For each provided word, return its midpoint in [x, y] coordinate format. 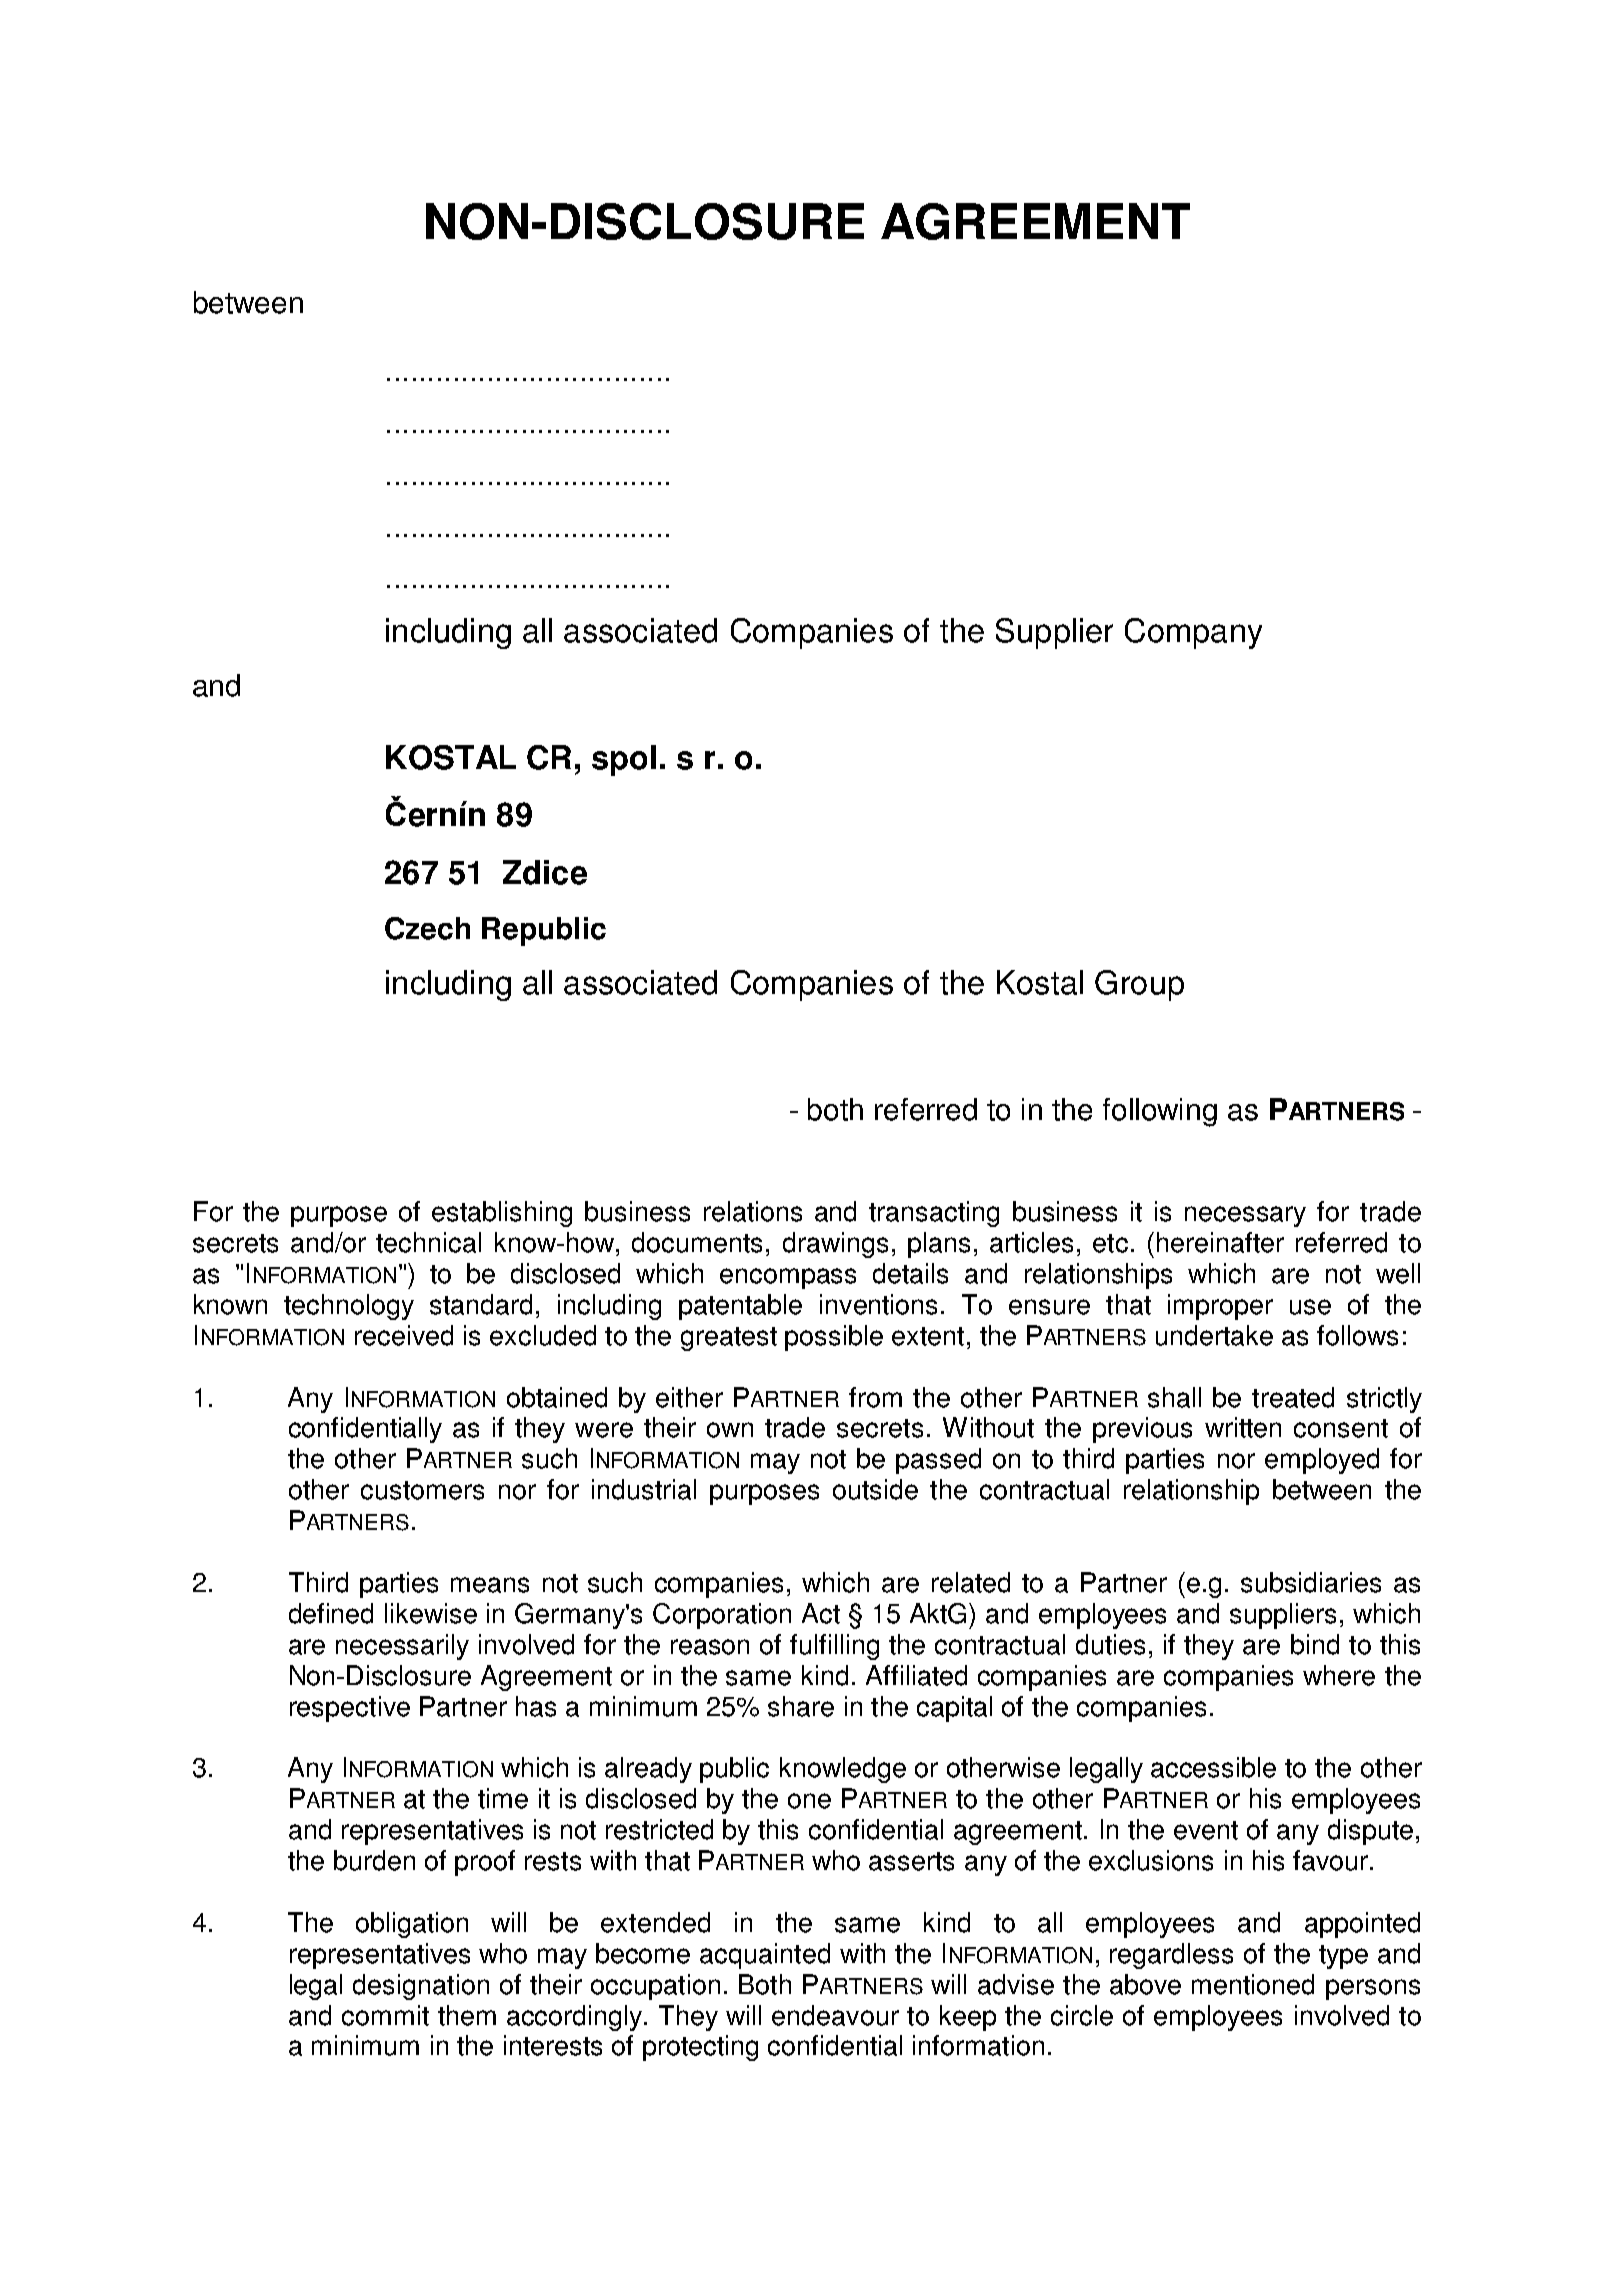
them [467, 2015]
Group [1139, 985]
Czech [427, 928]
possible [834, 1338]
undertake [1214, 1335]
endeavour [835, 2015]
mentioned [1253, 1984]
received [404, 1335]
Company [1193, 633]
